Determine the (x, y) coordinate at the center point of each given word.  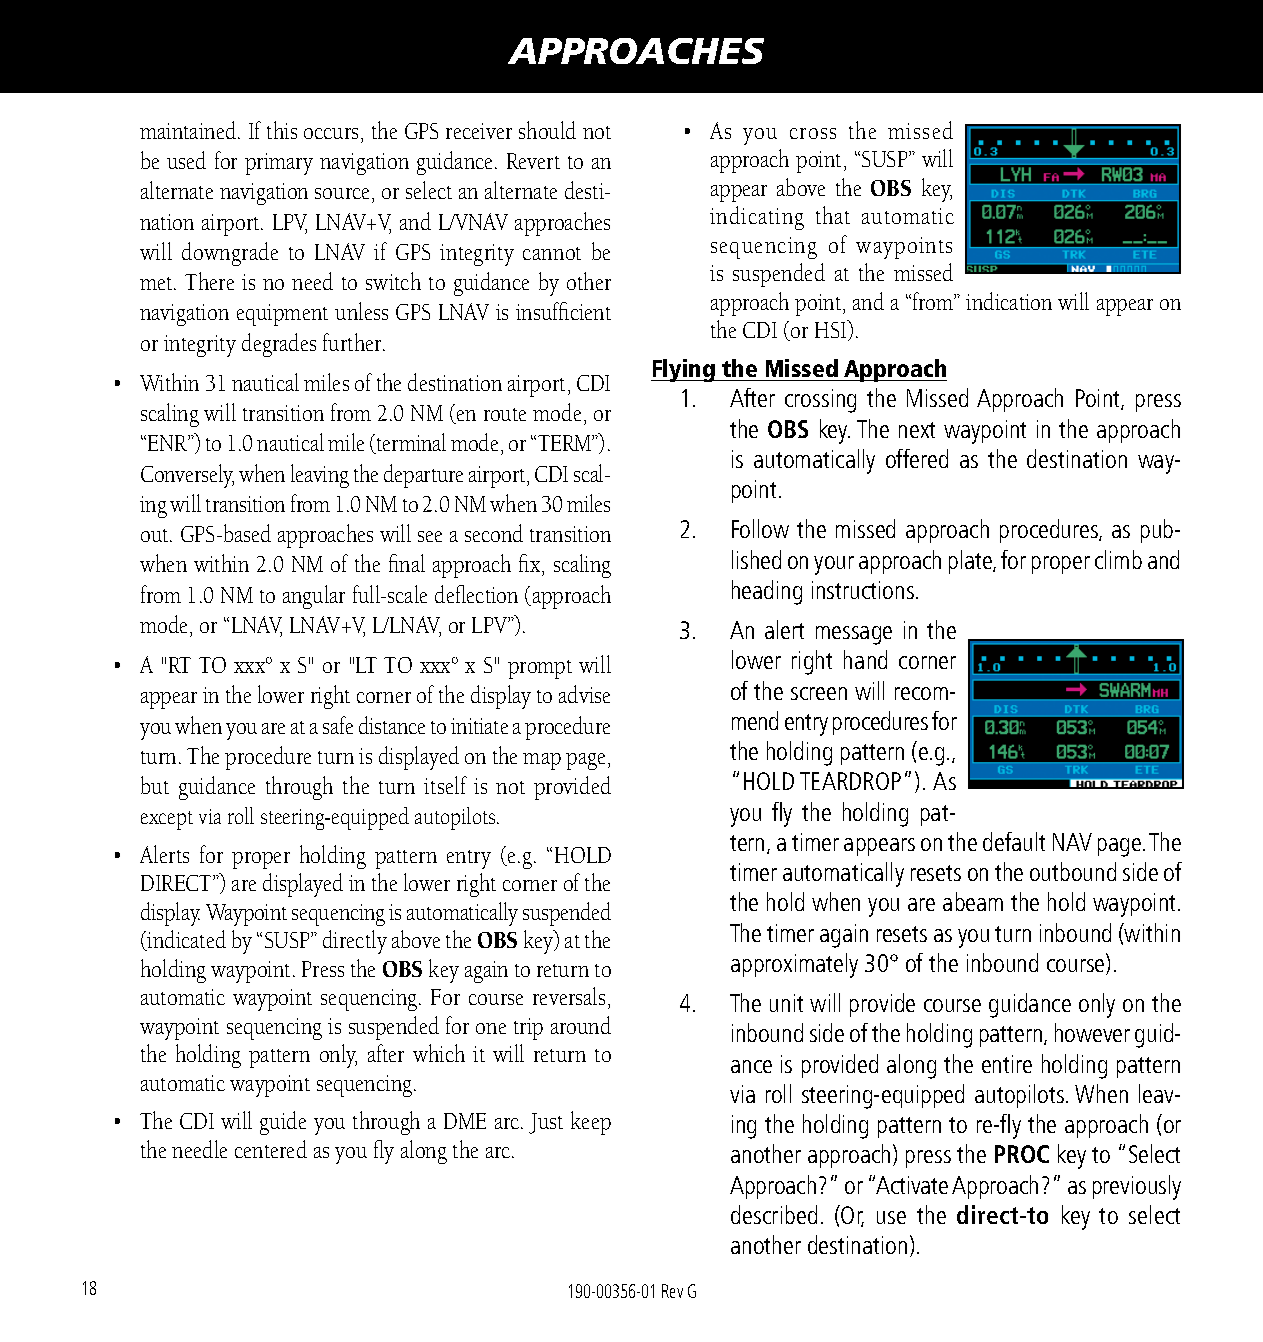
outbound (1073, 871)
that (833, 215)
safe (338, 725)
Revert (533, 161)
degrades (279, 345)
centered (271, 1149)
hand (865, 659)
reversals (569, 996)
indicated (185, 940)
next (917, 430)
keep (591, 1123)
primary (279, 164)
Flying (684, 370)
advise (584, 694)
